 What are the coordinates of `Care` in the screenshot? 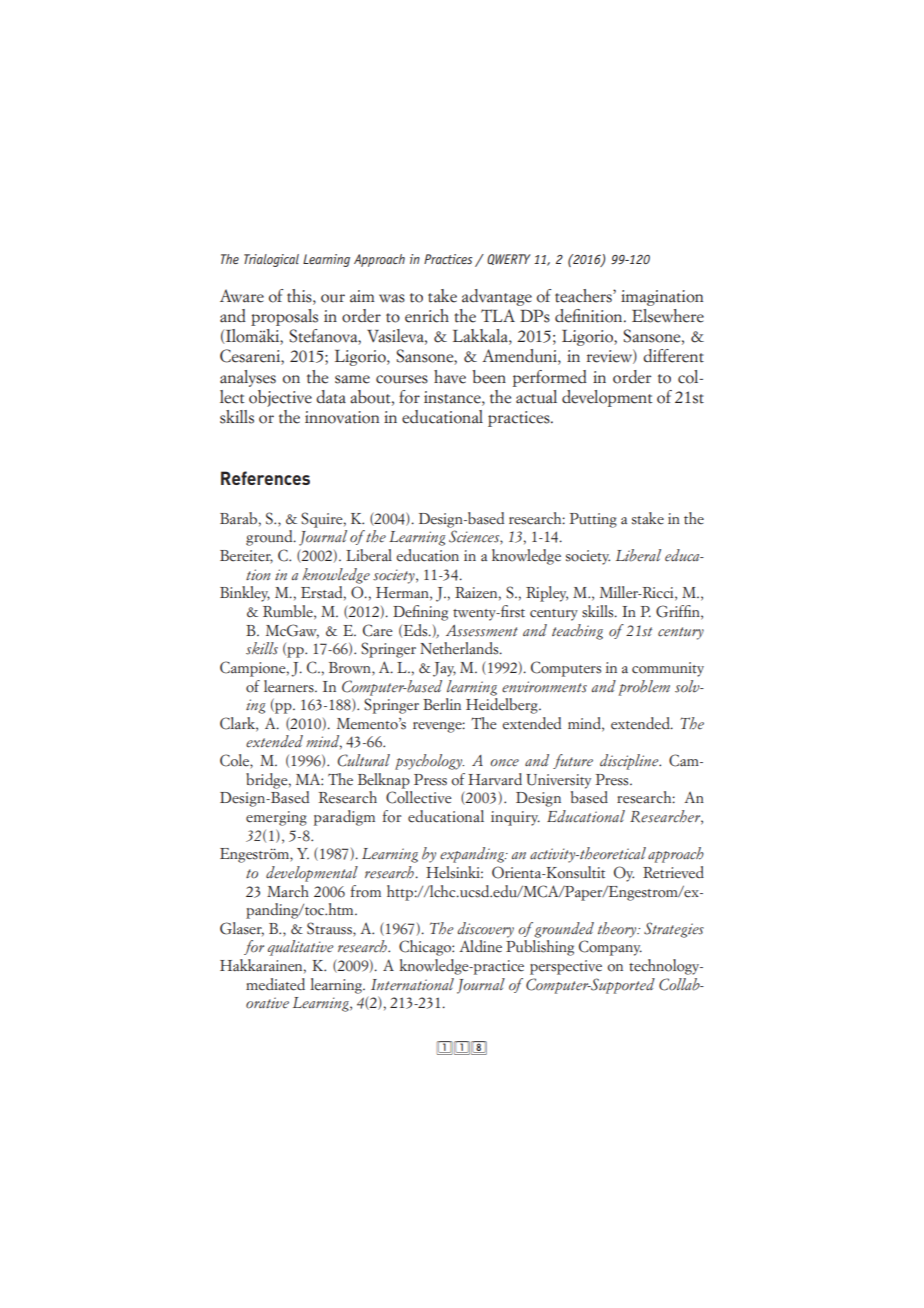 It's located at (378, 630).
